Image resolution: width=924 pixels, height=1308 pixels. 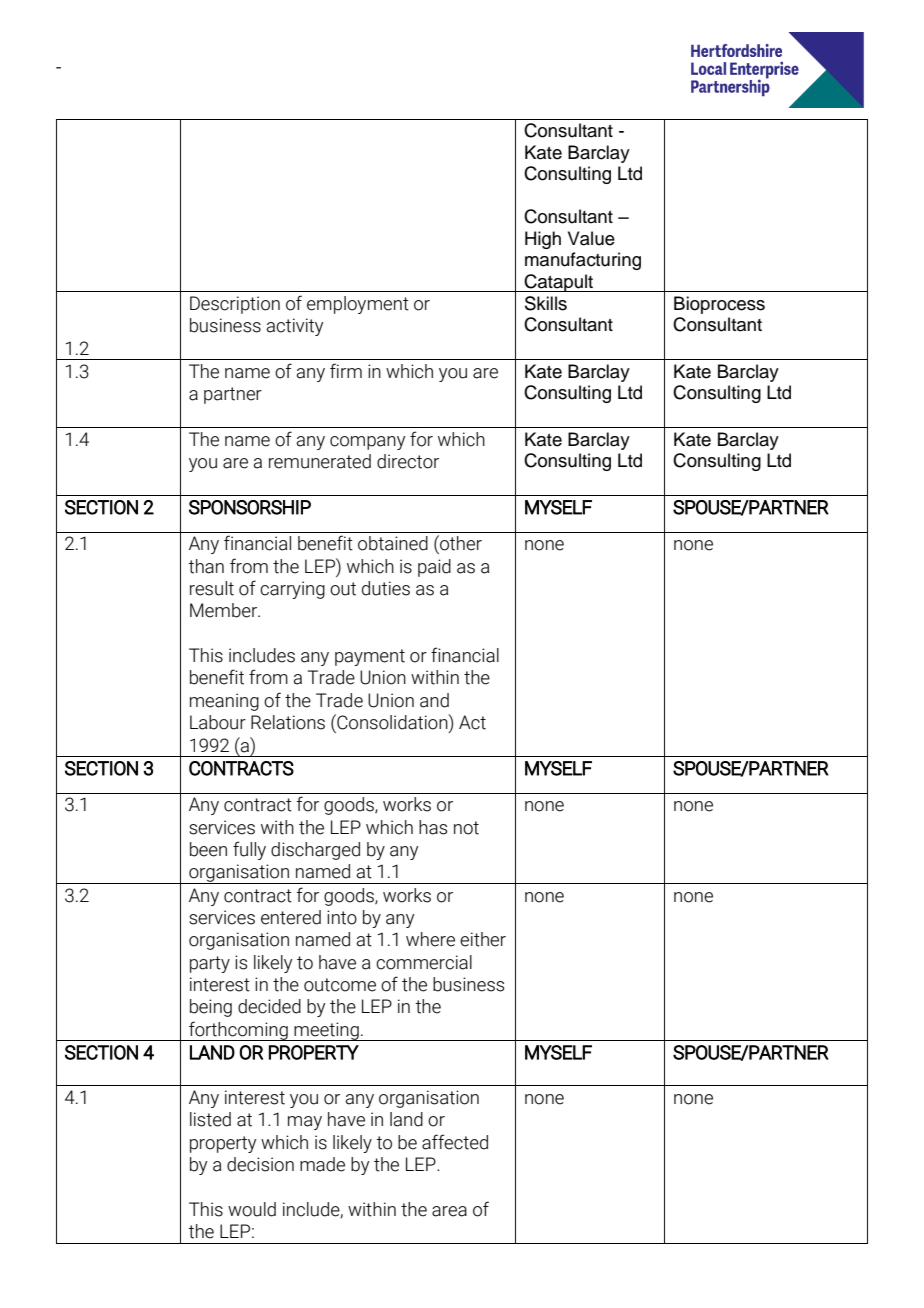 What do you see at coordinates (433, 827) in the document?
I see `has` at bounding box center [433, 827].
